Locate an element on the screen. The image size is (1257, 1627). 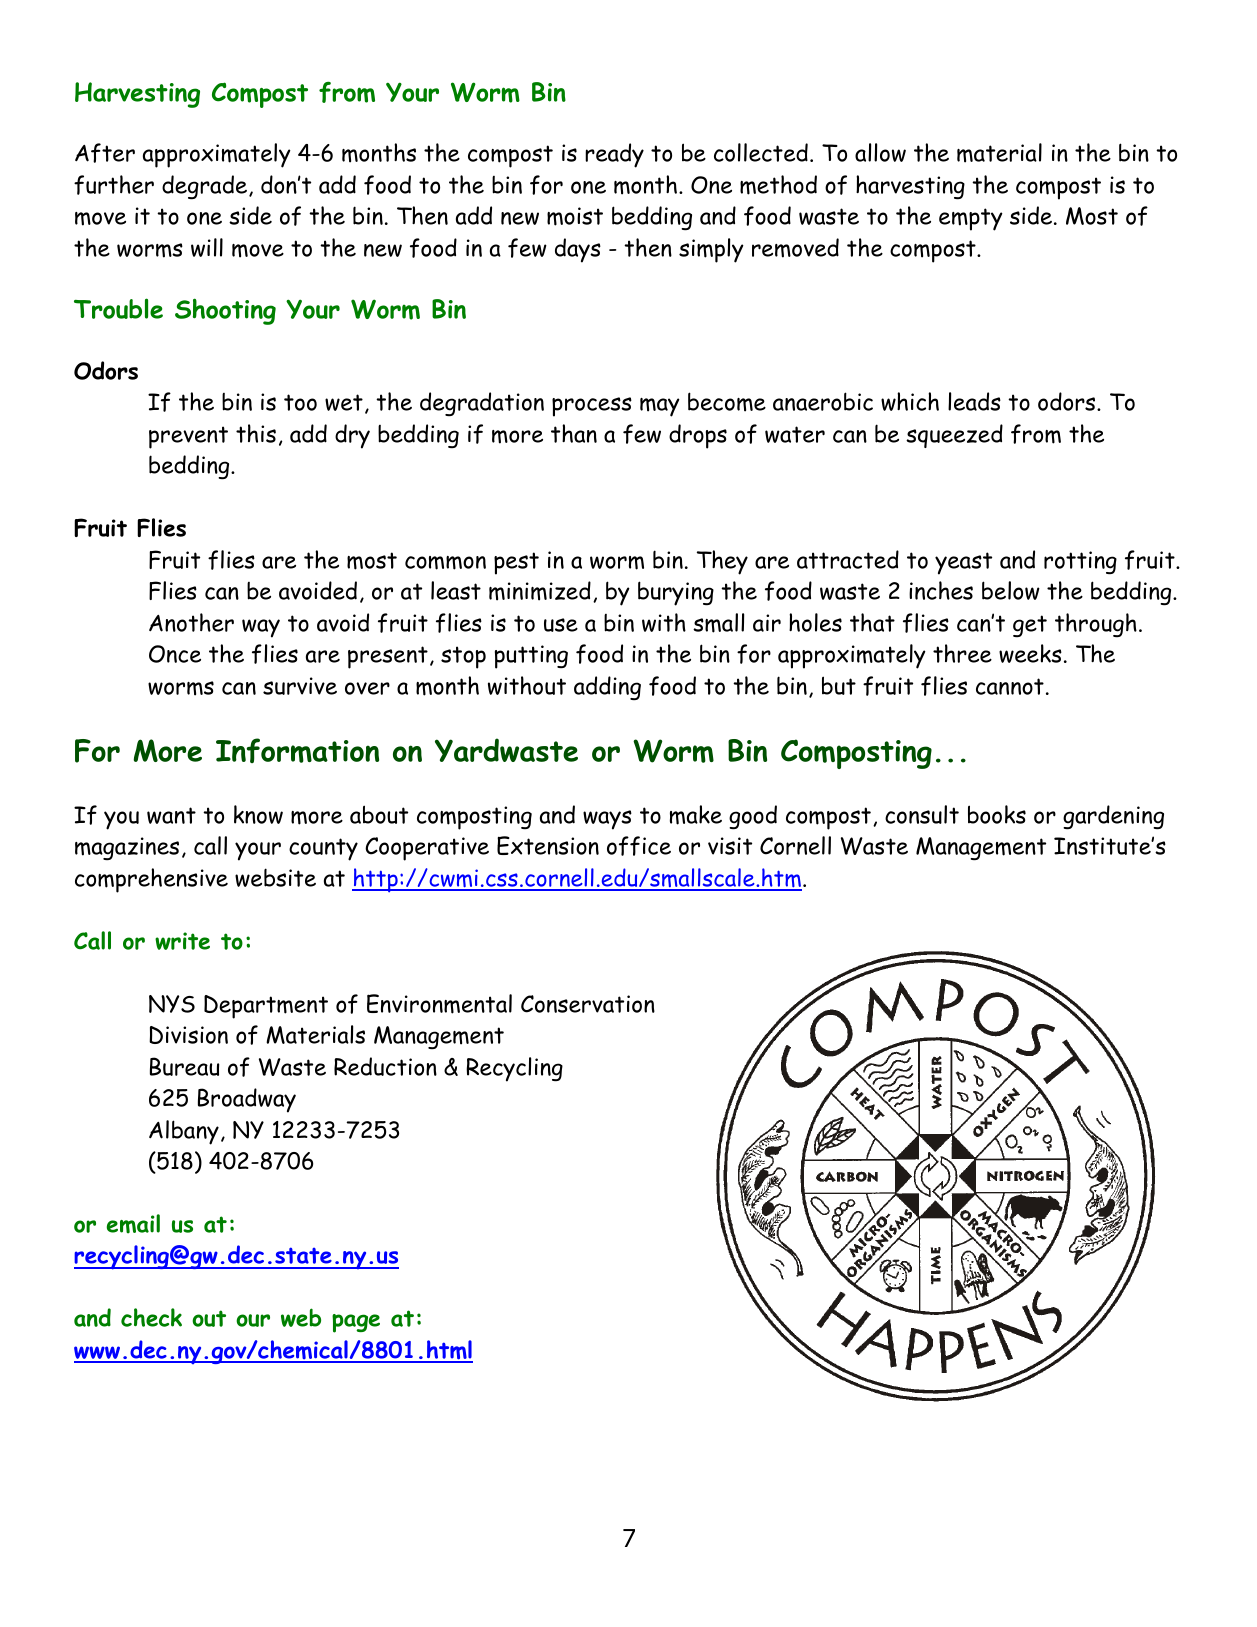
empty is located at coordinates (971, 219).
